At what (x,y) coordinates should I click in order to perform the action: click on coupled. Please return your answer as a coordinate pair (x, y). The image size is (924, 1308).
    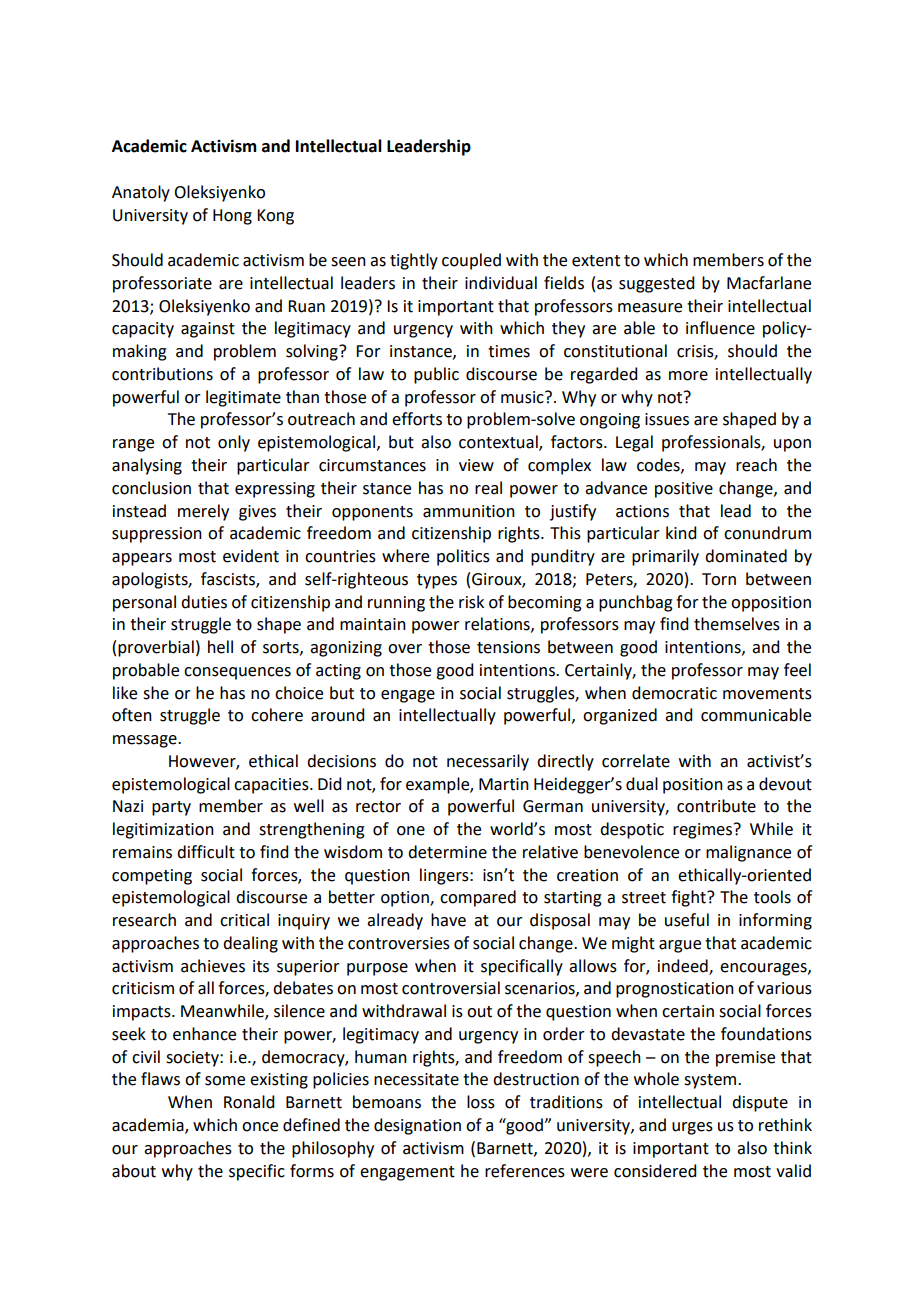
    Looking at the image, I should click on (471, 261).
